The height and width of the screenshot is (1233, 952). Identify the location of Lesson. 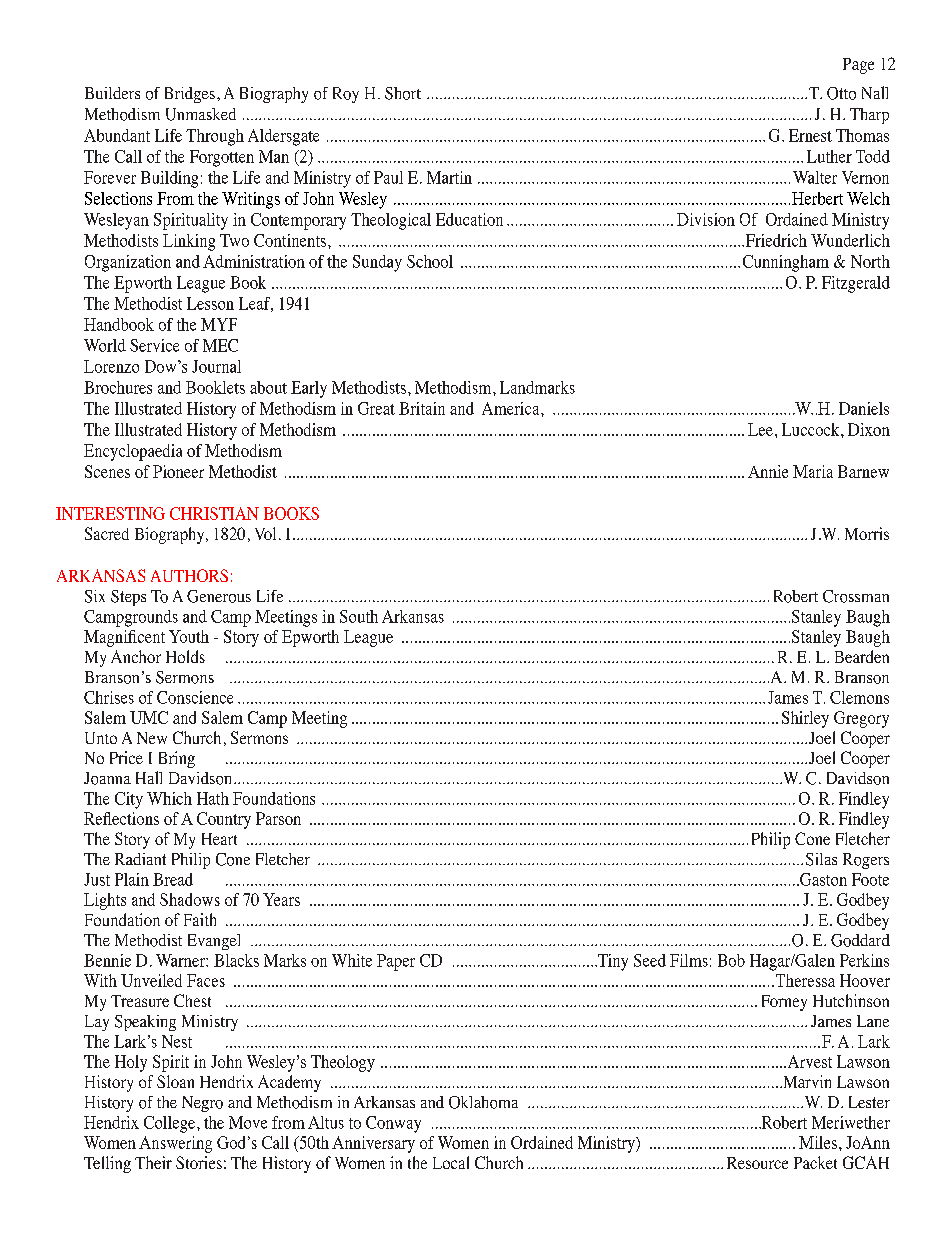
(210, 303).
